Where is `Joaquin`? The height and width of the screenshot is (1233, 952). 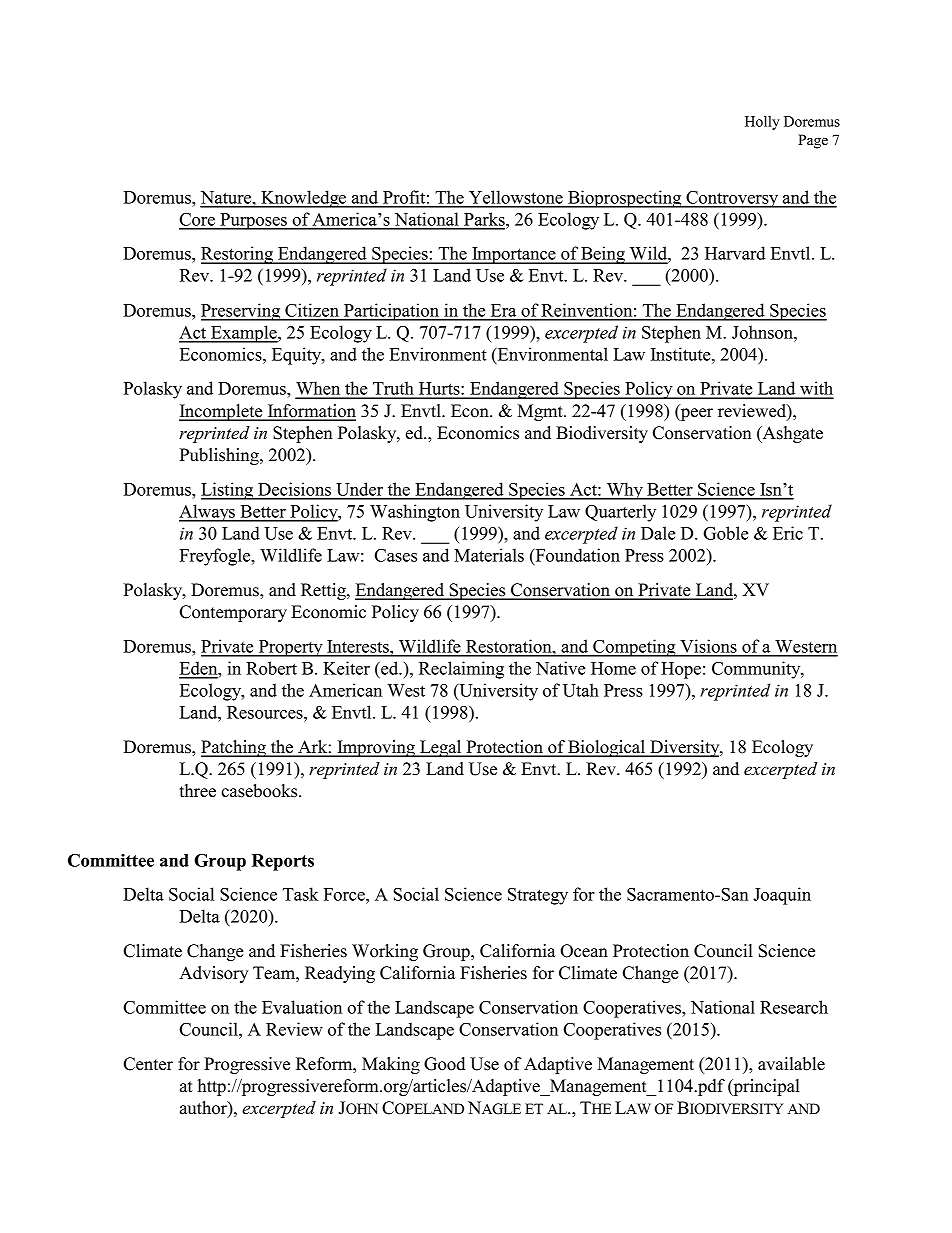 Joaquin is located at coordinates (782, 896).
